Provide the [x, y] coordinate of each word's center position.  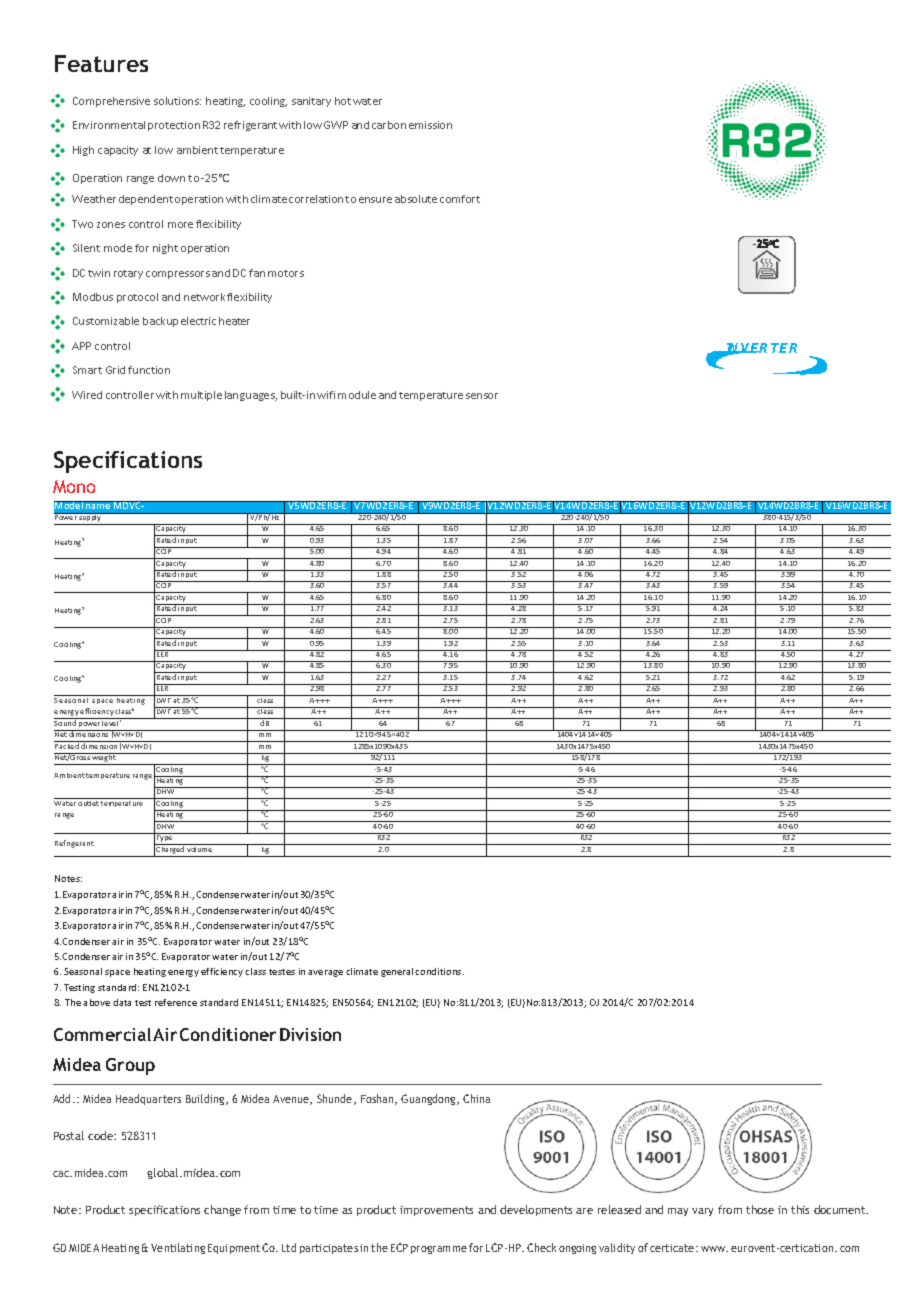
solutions [177, 101]
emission [430, 125]
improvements [436, 1211]
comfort [460, 199]
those [760, 1209]
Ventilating [178, 1248]
